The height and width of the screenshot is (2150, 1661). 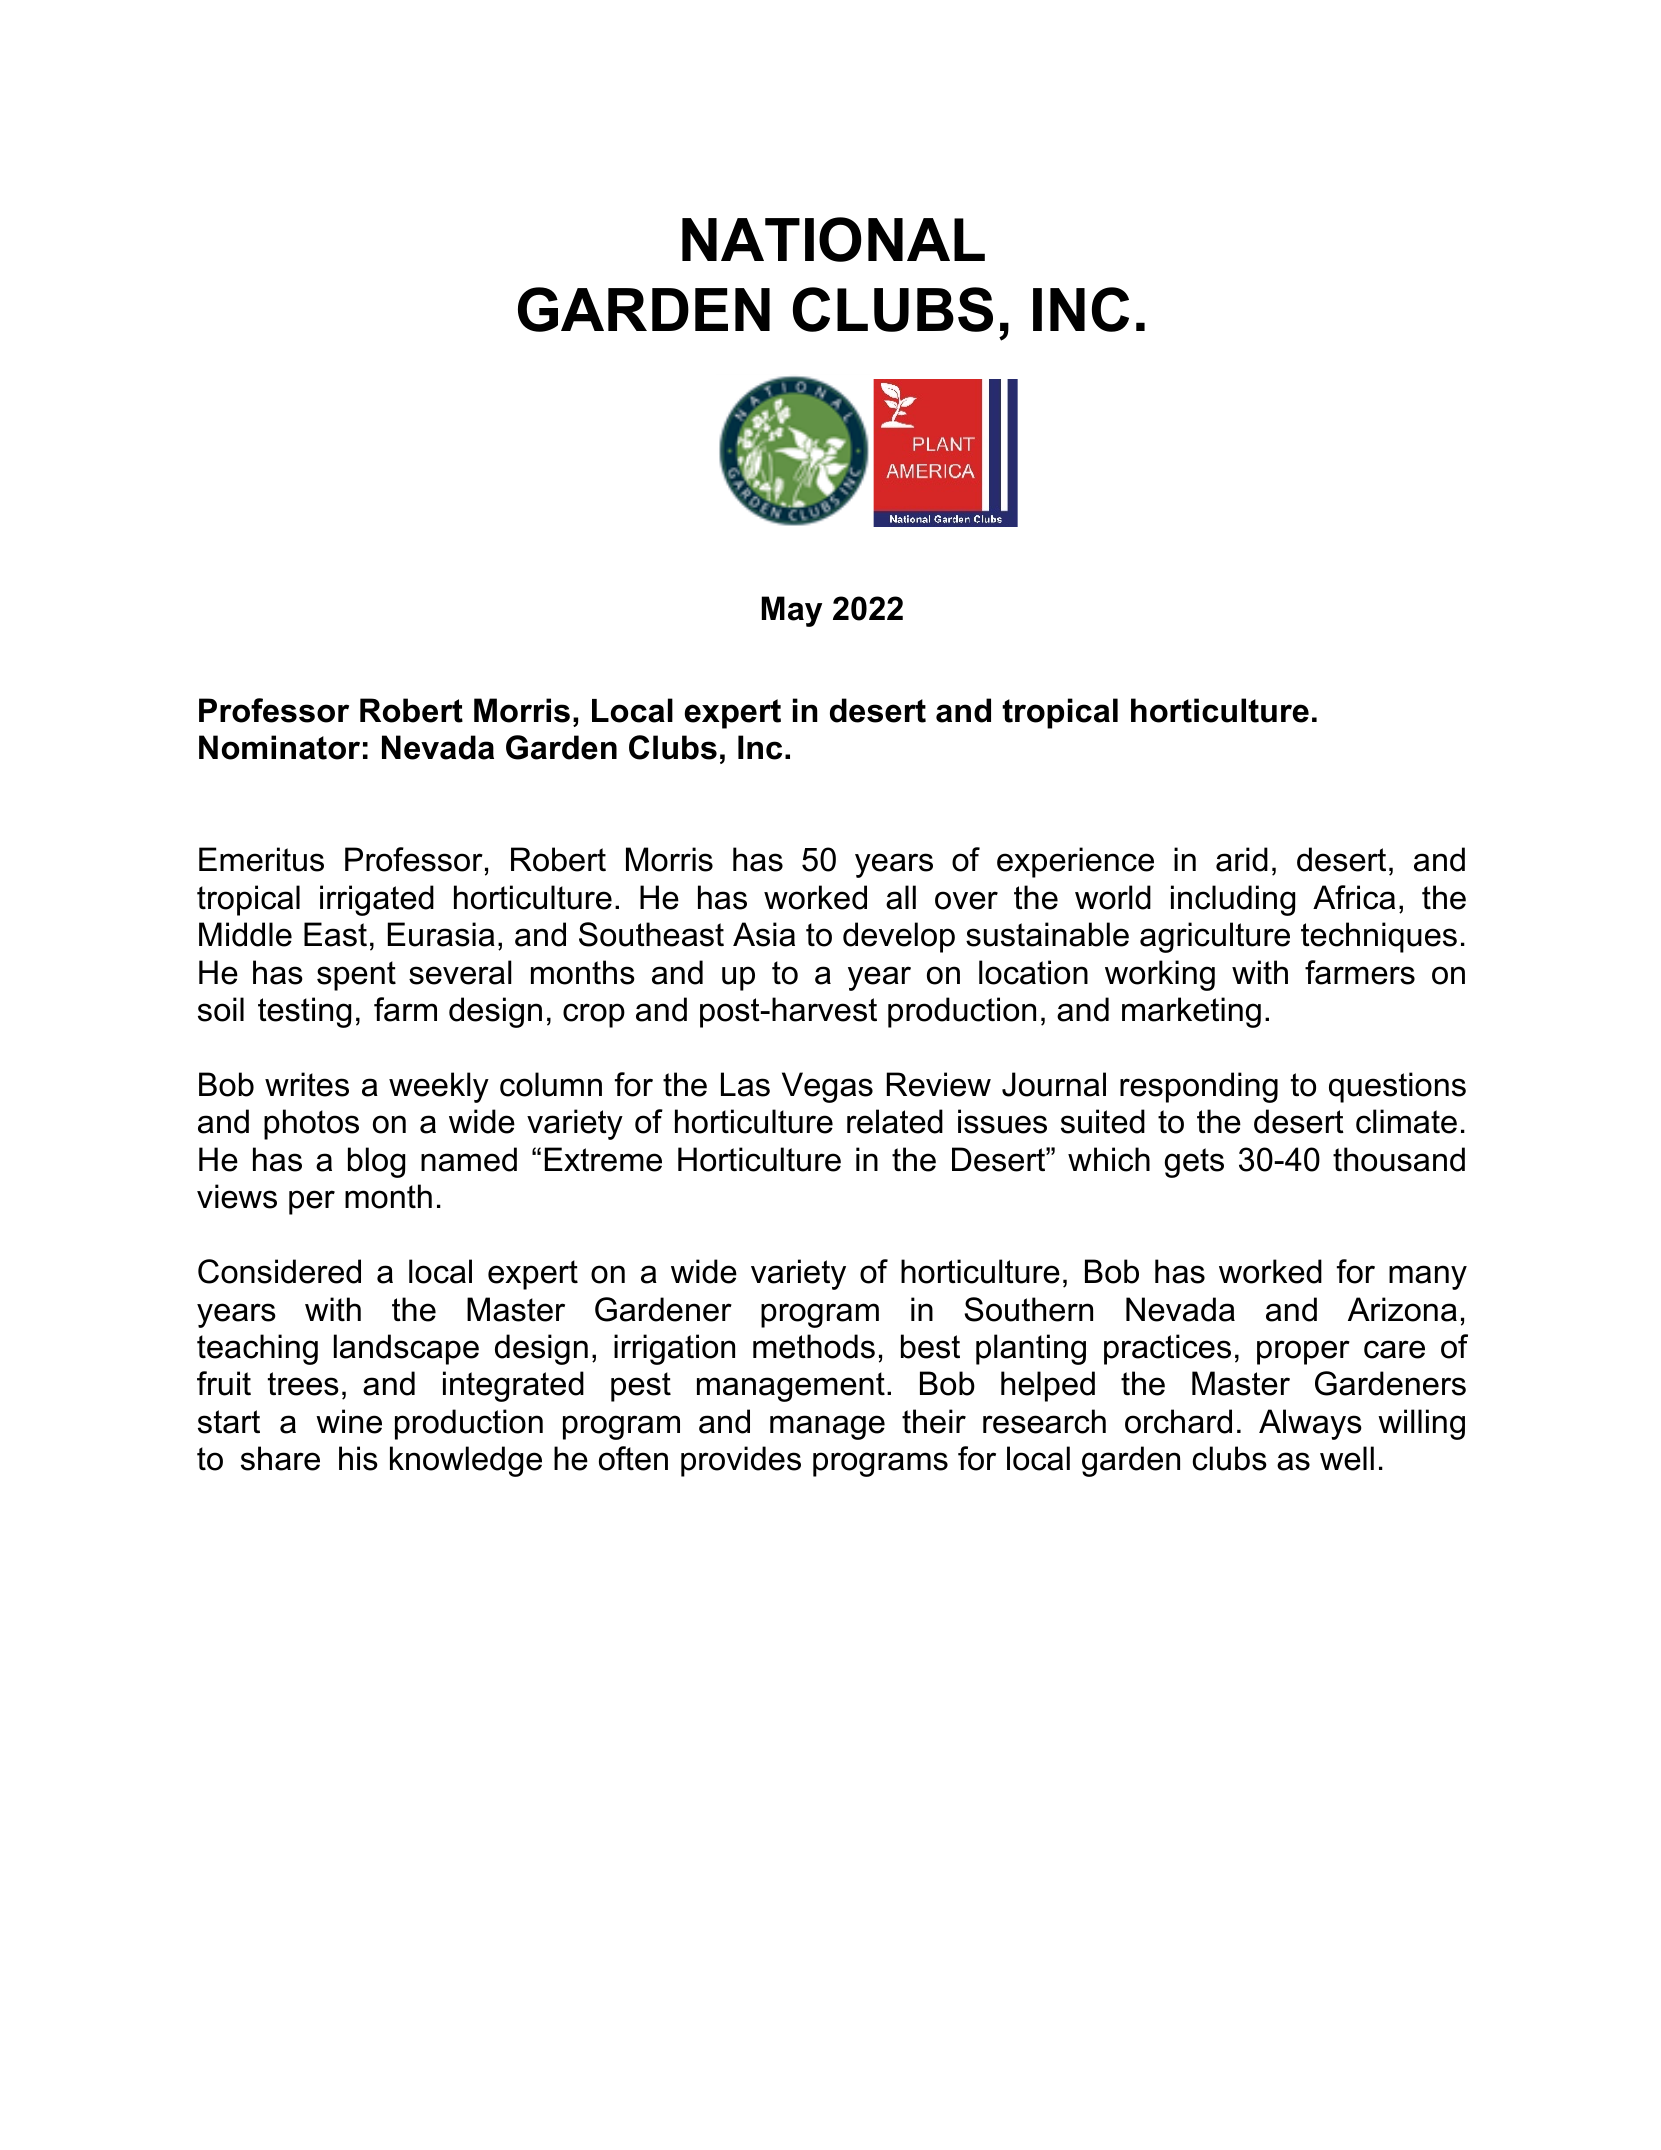 What do you see at coordinates (833, 239) in the screenshot?
I see `NATIONAL` at bounding box center [833, 239].
